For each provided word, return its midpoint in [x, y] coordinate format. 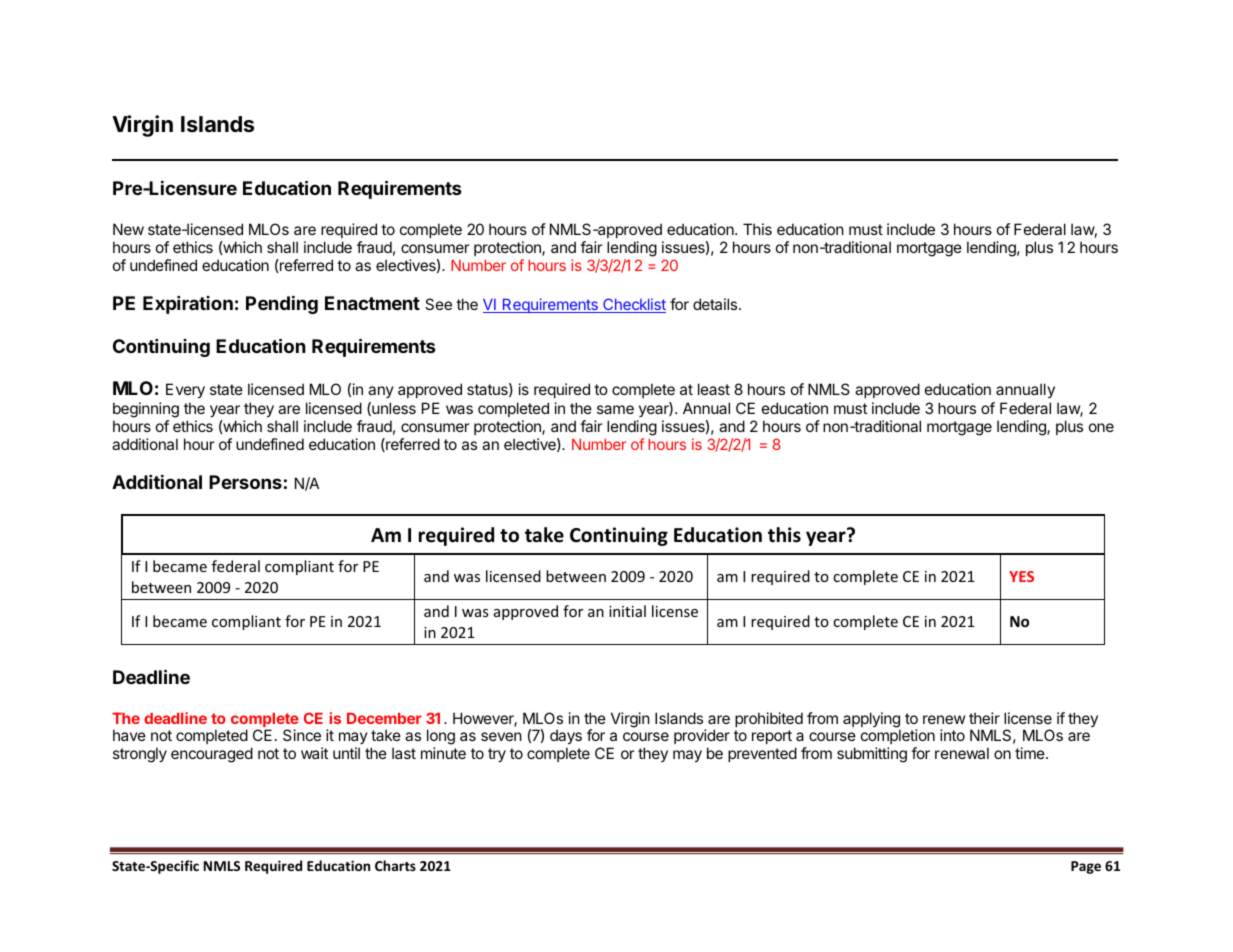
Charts [395, 865]
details [716, 304]
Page [1086, 867]
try [497, 755]
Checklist [633, 305]
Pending [282, 304]
